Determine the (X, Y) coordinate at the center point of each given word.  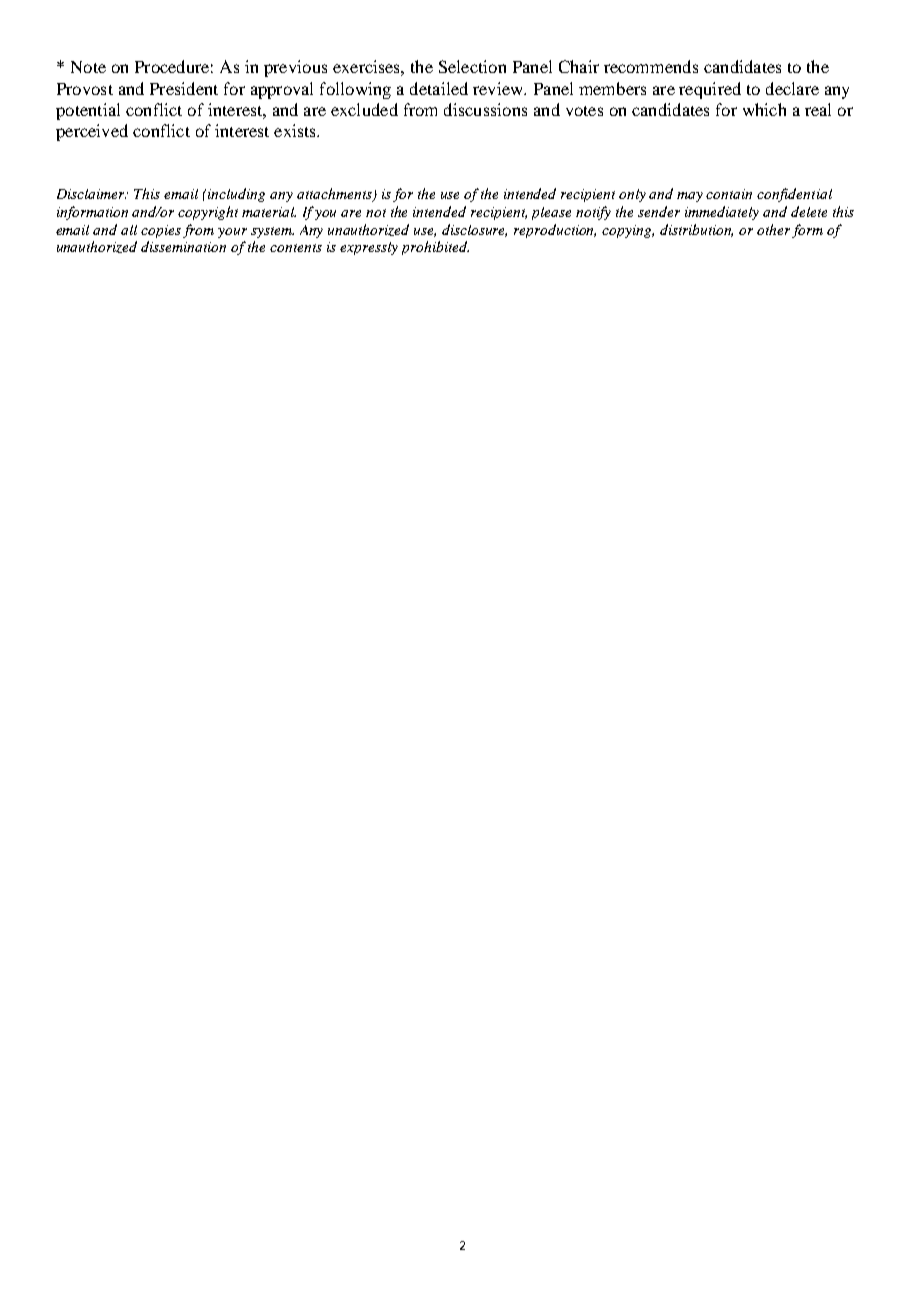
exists (296, 130)
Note (88, 67)
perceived (92, 132)
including (236, 195)
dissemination (183, 246)
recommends (651, 66)
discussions (485, 109)
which (764, 109)
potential (88, 111)
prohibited (435, 248)
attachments (335, 194)
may (690, 197)
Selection (472, 66)
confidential (794, 195)
